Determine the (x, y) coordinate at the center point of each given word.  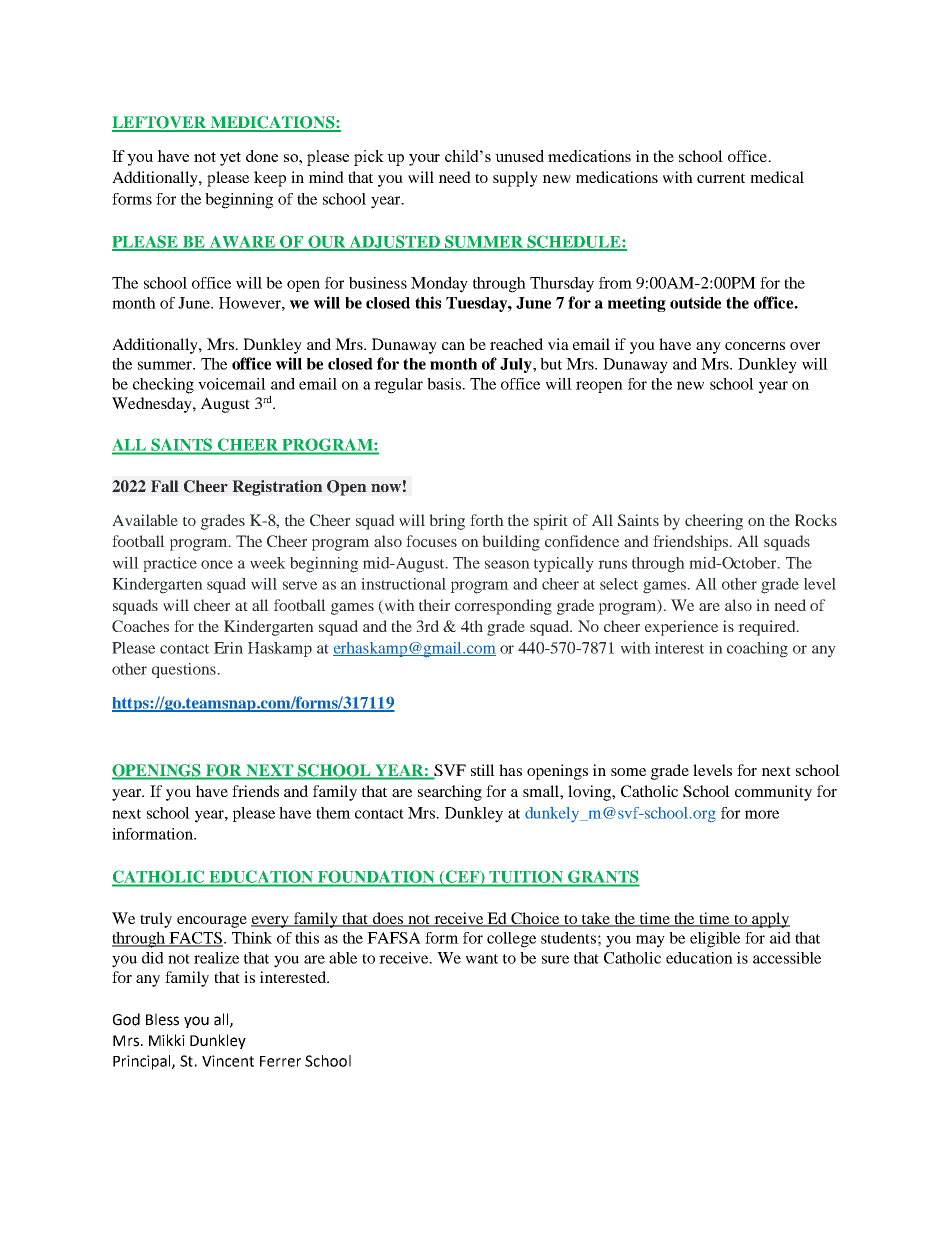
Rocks (816, 520)
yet (230, 159)
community (773, 793)
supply (515, 179)
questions (185, 670)
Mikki (167, 1040)
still (483, 770)
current (721, 178)
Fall (165, 486)
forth (487, 520)
